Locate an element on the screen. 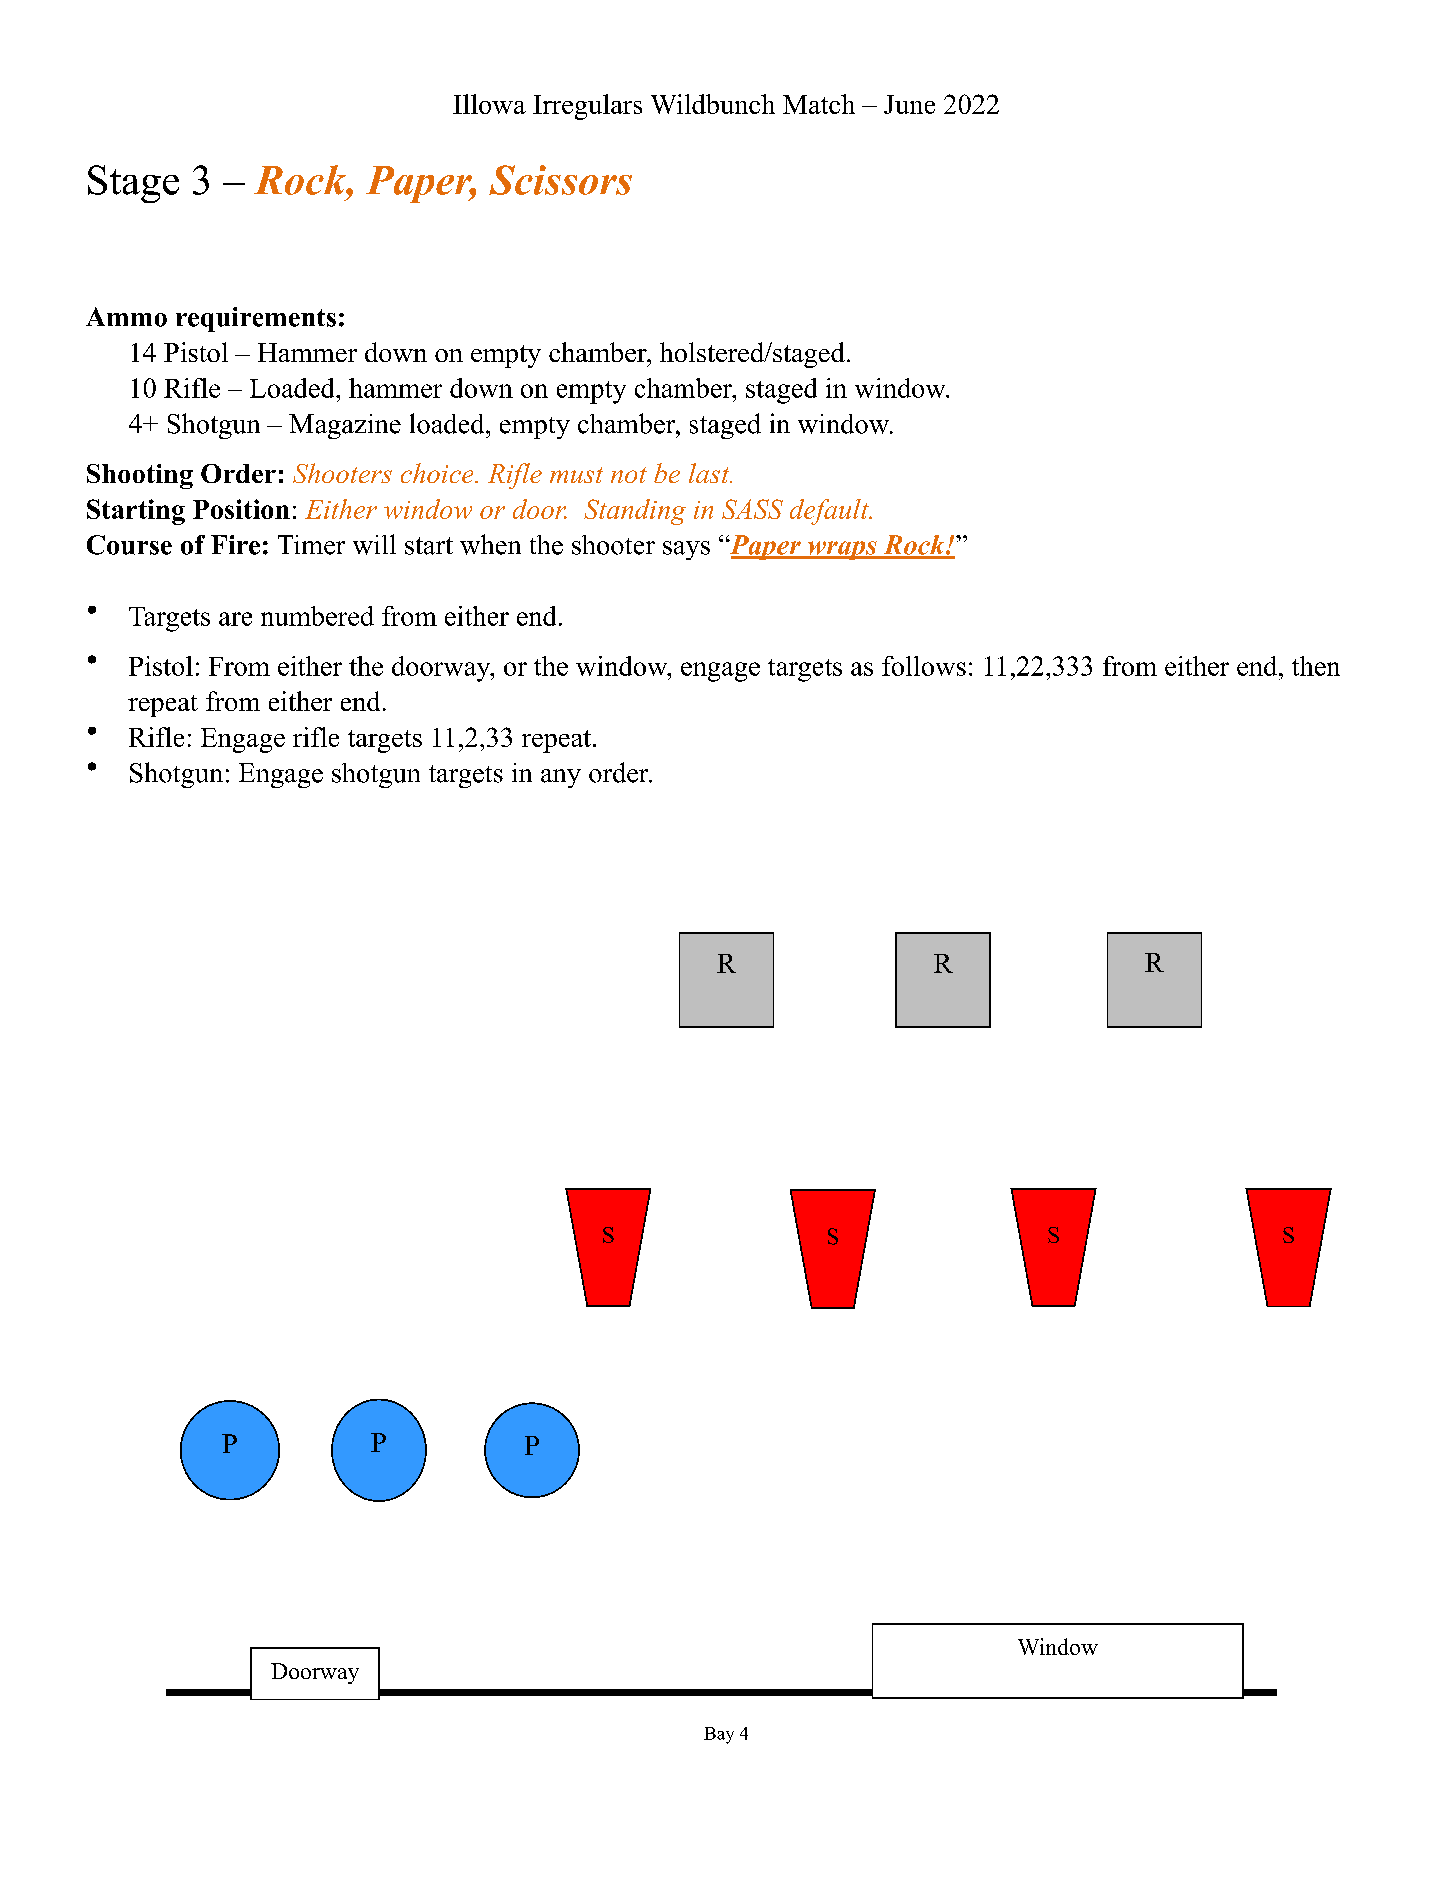  numbered is located at coordinates (317, 616).
